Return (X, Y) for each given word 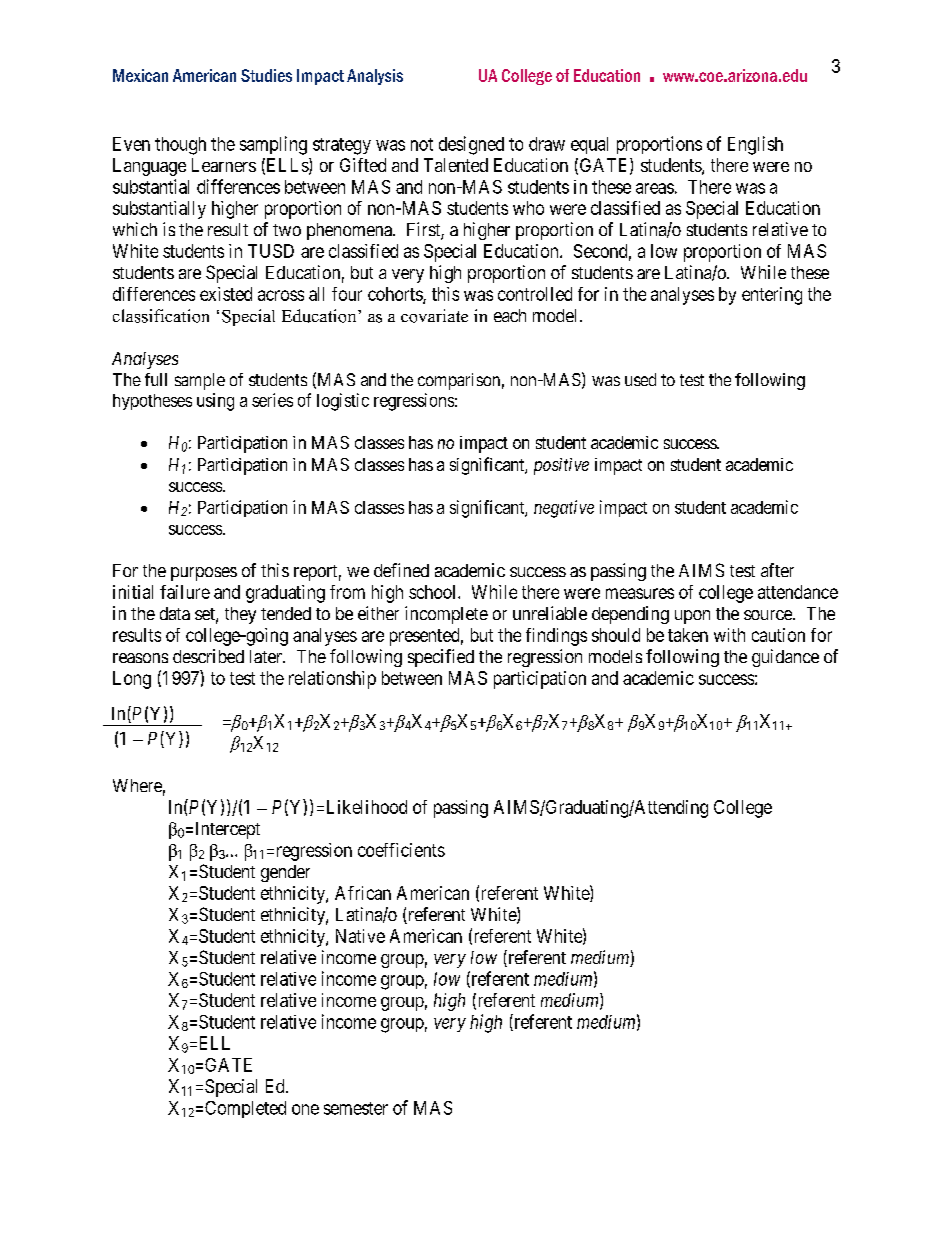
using (215, 402)
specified (441, 658)
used (640, 379)
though (180, 146)
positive (561, 466)
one (305, 1109)
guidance (785, 658)
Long (132, 680)
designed (471, 145)
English (755, 145)
